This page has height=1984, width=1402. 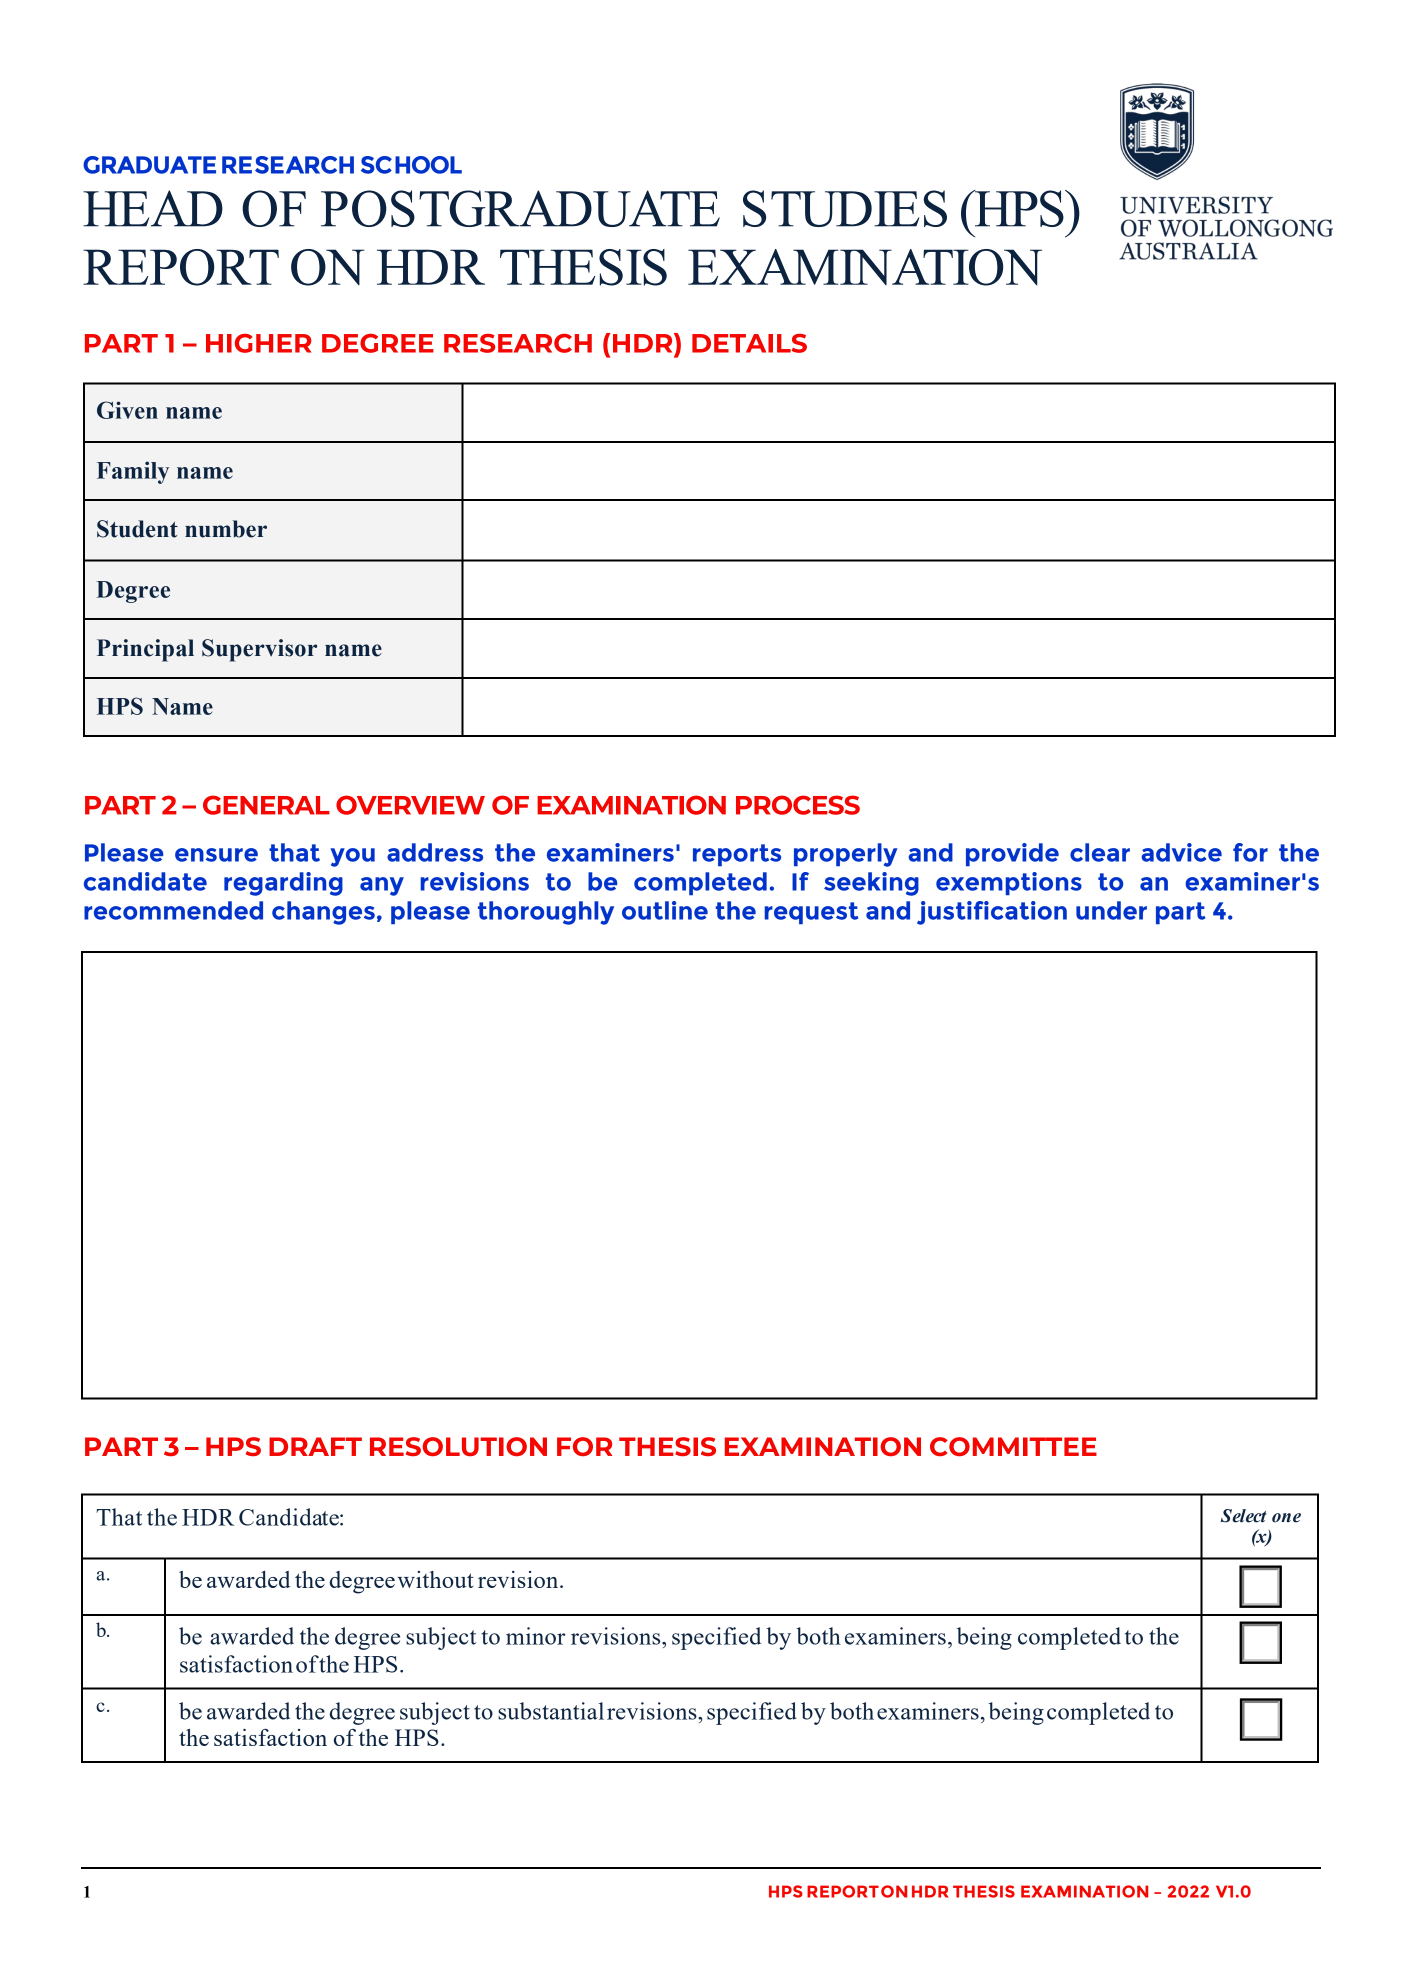 I want to click on outline, so click(x=665, y=910).
